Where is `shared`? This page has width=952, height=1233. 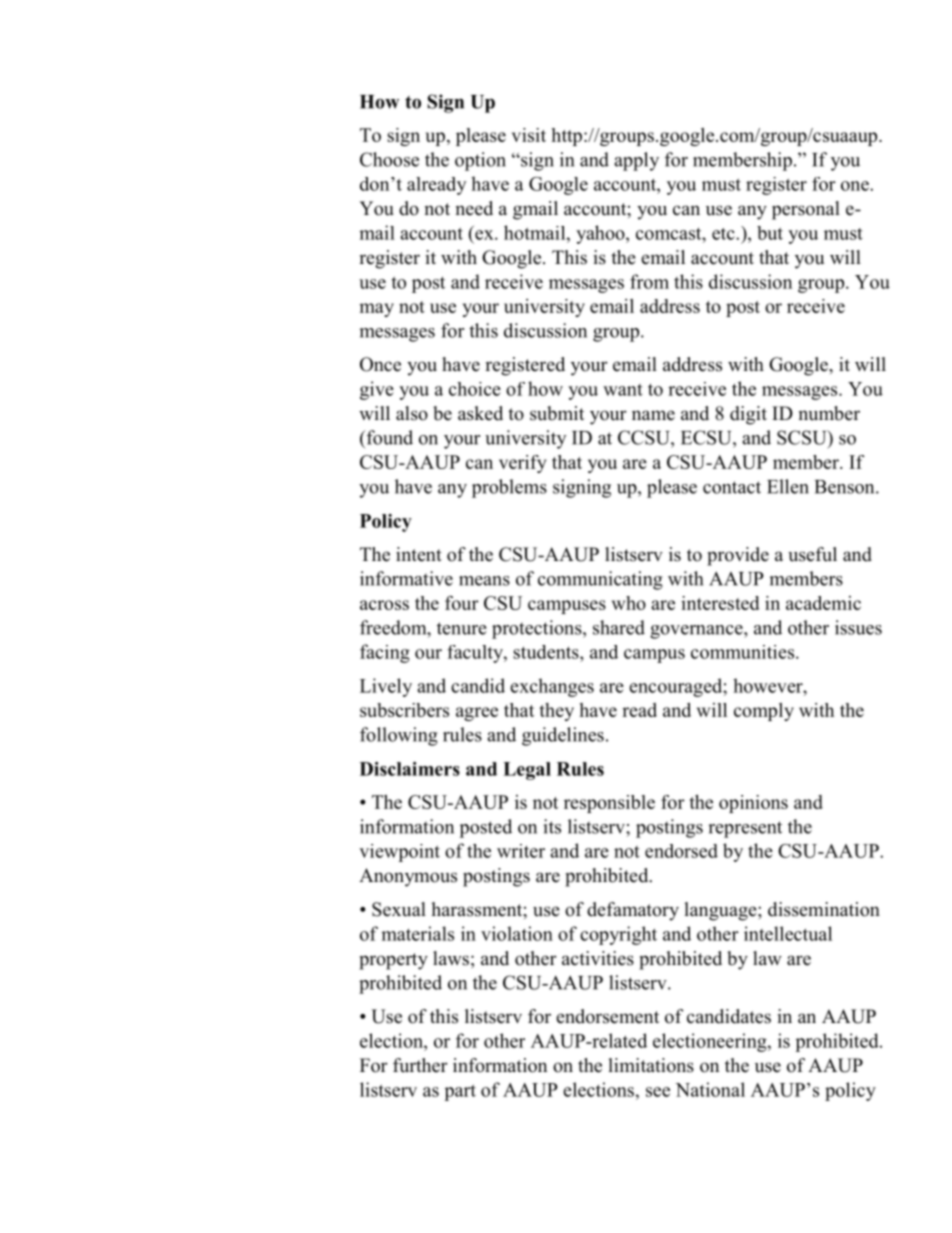
shared is located at coordinates (619, 627).
